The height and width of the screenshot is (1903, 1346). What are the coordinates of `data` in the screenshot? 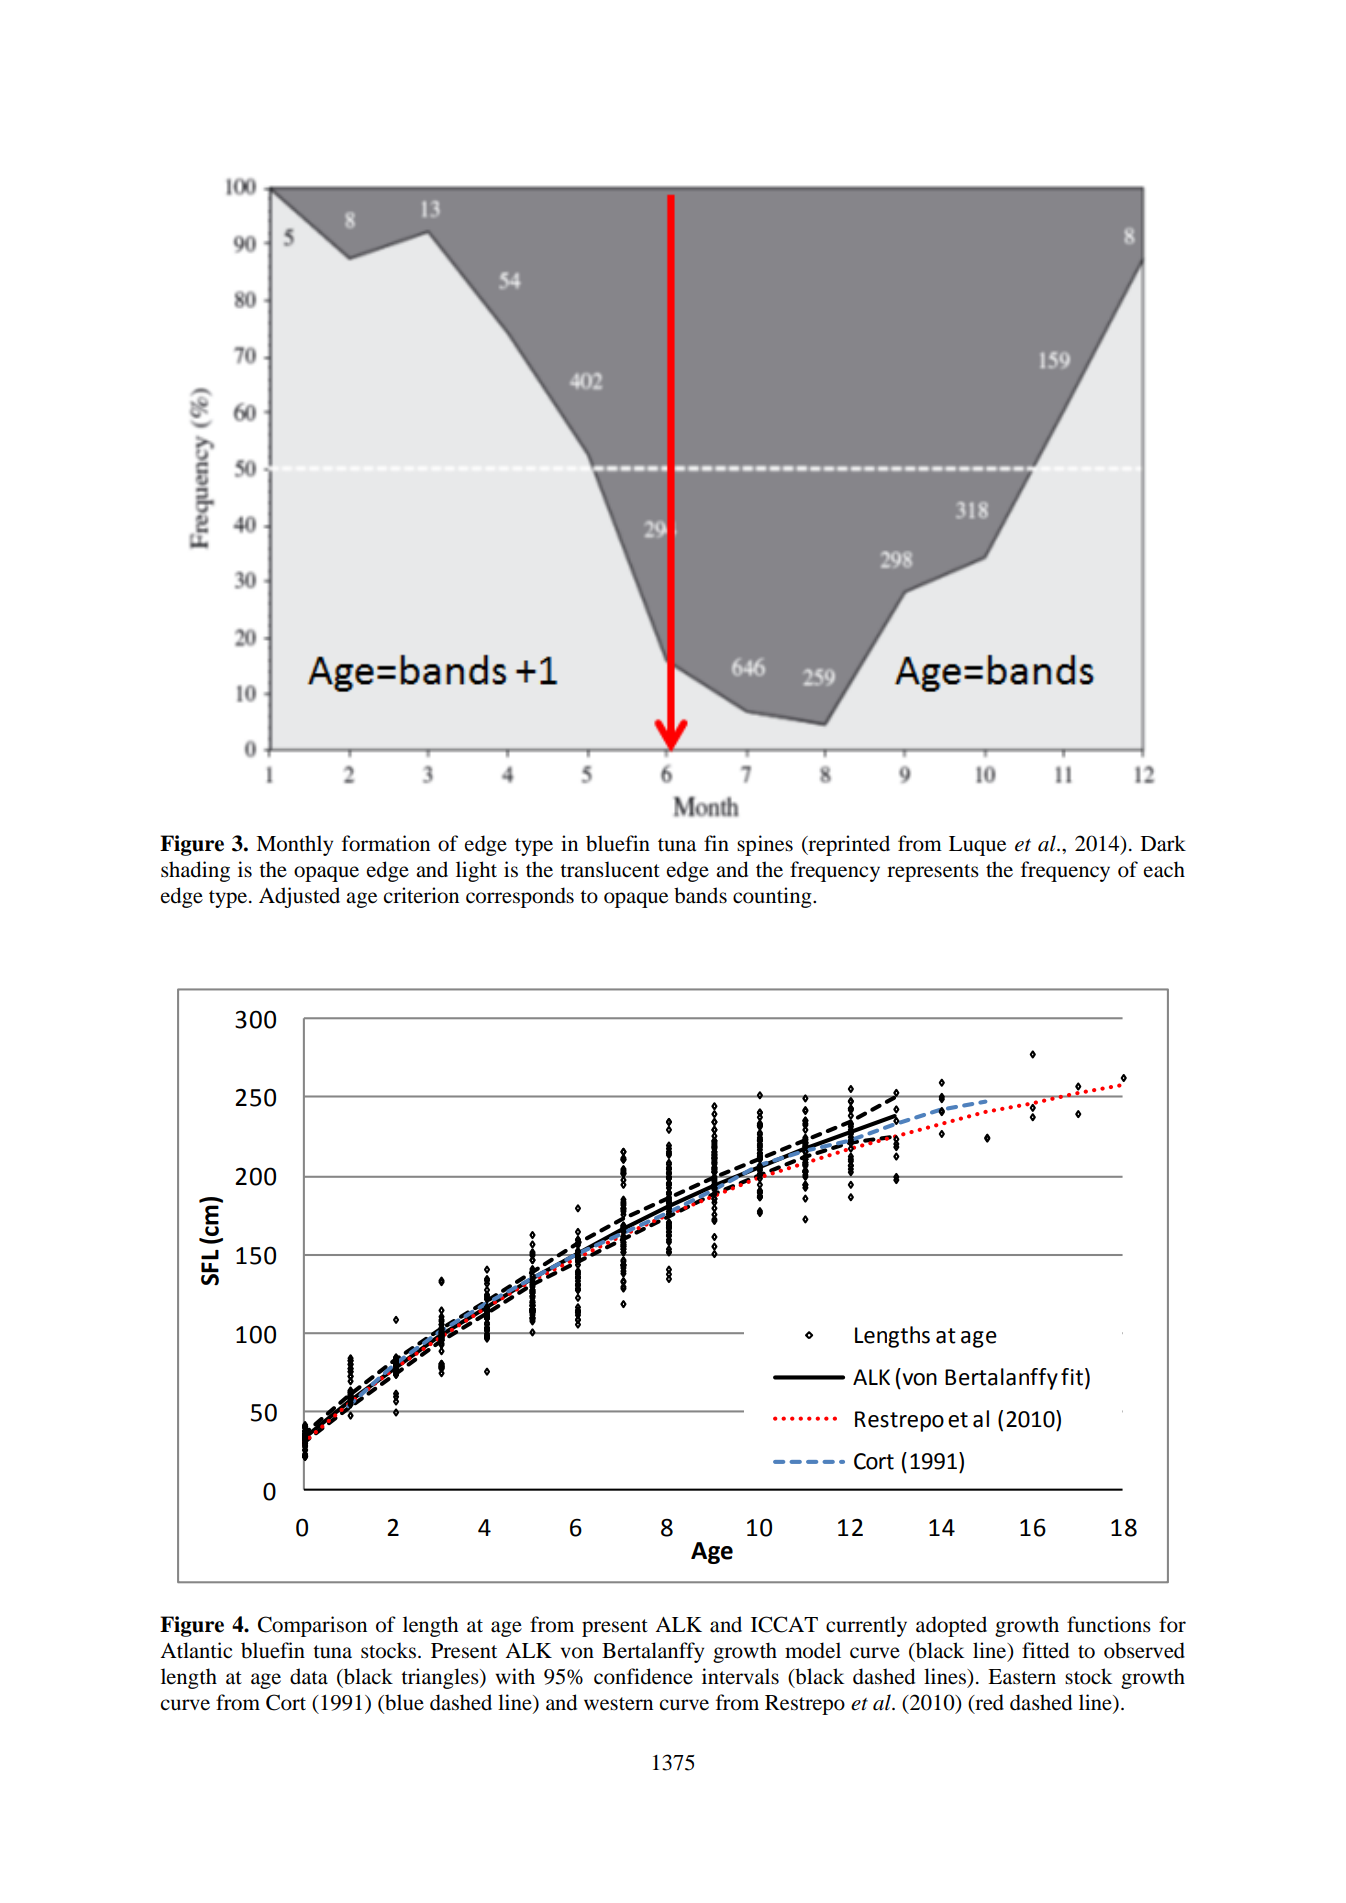 It's located at (309, 1676).
